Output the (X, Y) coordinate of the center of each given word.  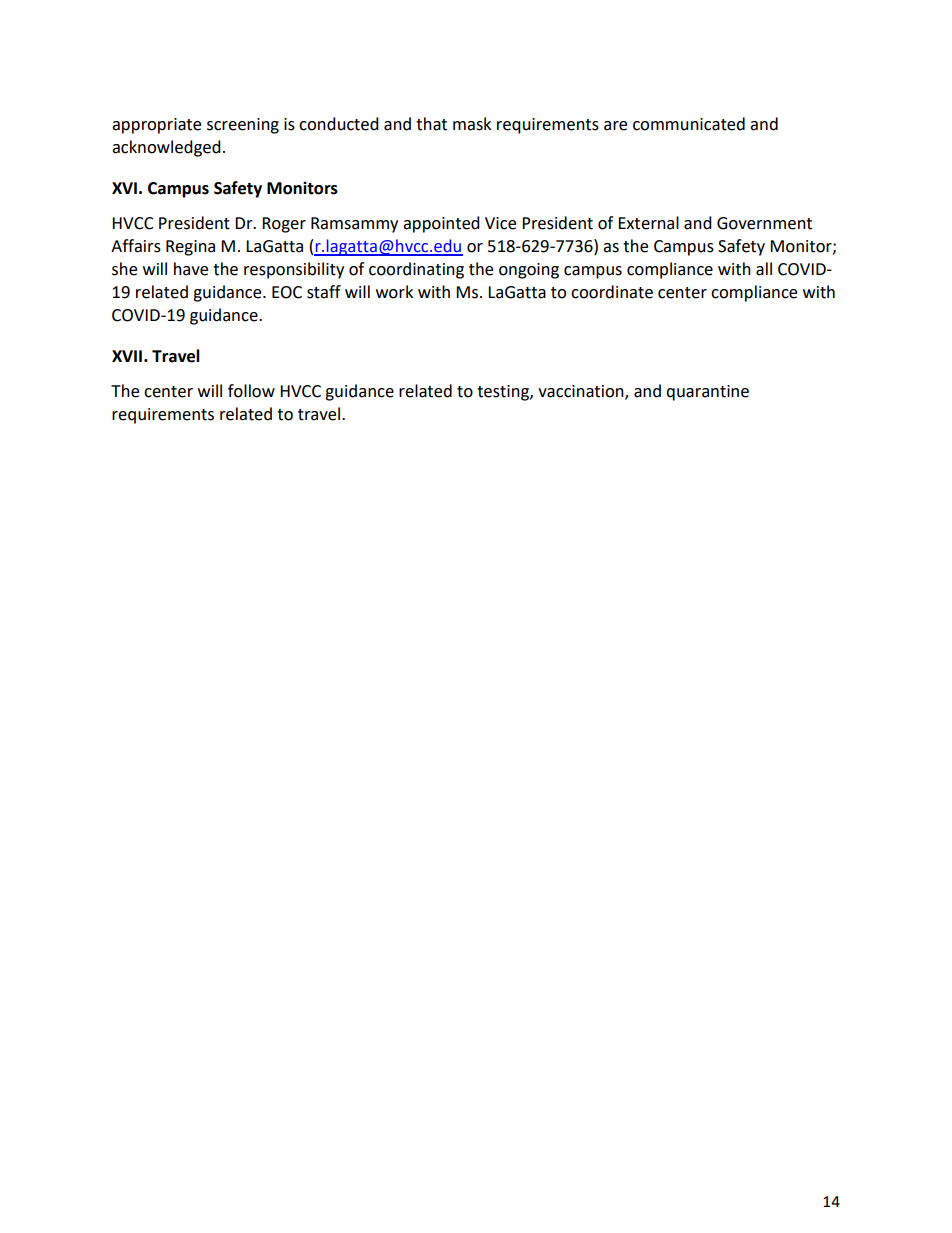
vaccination (582, 392)
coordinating (416, 270)
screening (243, 126)
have (191, 269)
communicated (689, 124)
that (431, 124)
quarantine (707, 393)
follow (251, 391)
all (764, 269)
